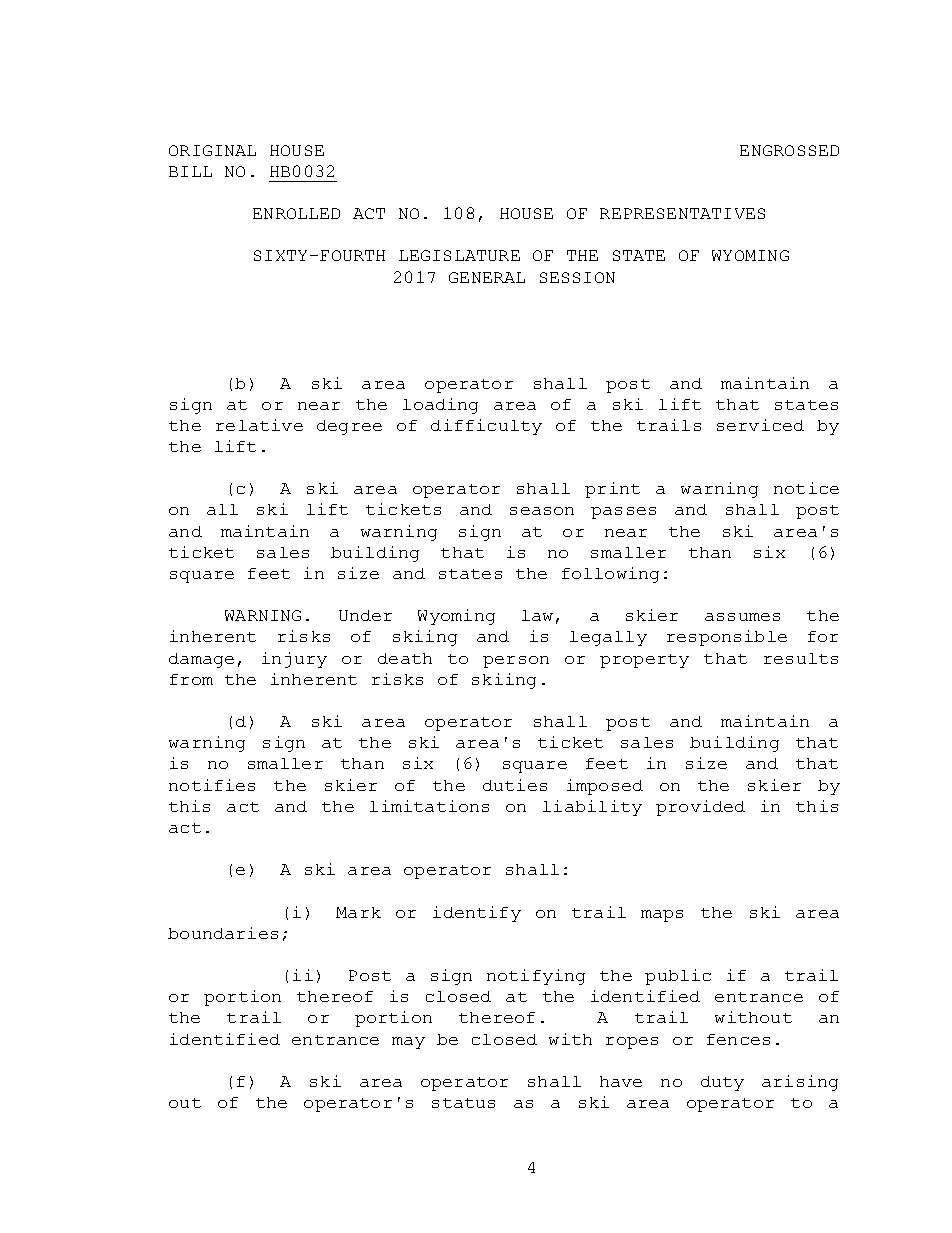 The width and height of the screenshot is (952, 1233). What do you see at coordinates (259, 425) in the screenshot?
I see `relative` at bounding box center [259, 425].
